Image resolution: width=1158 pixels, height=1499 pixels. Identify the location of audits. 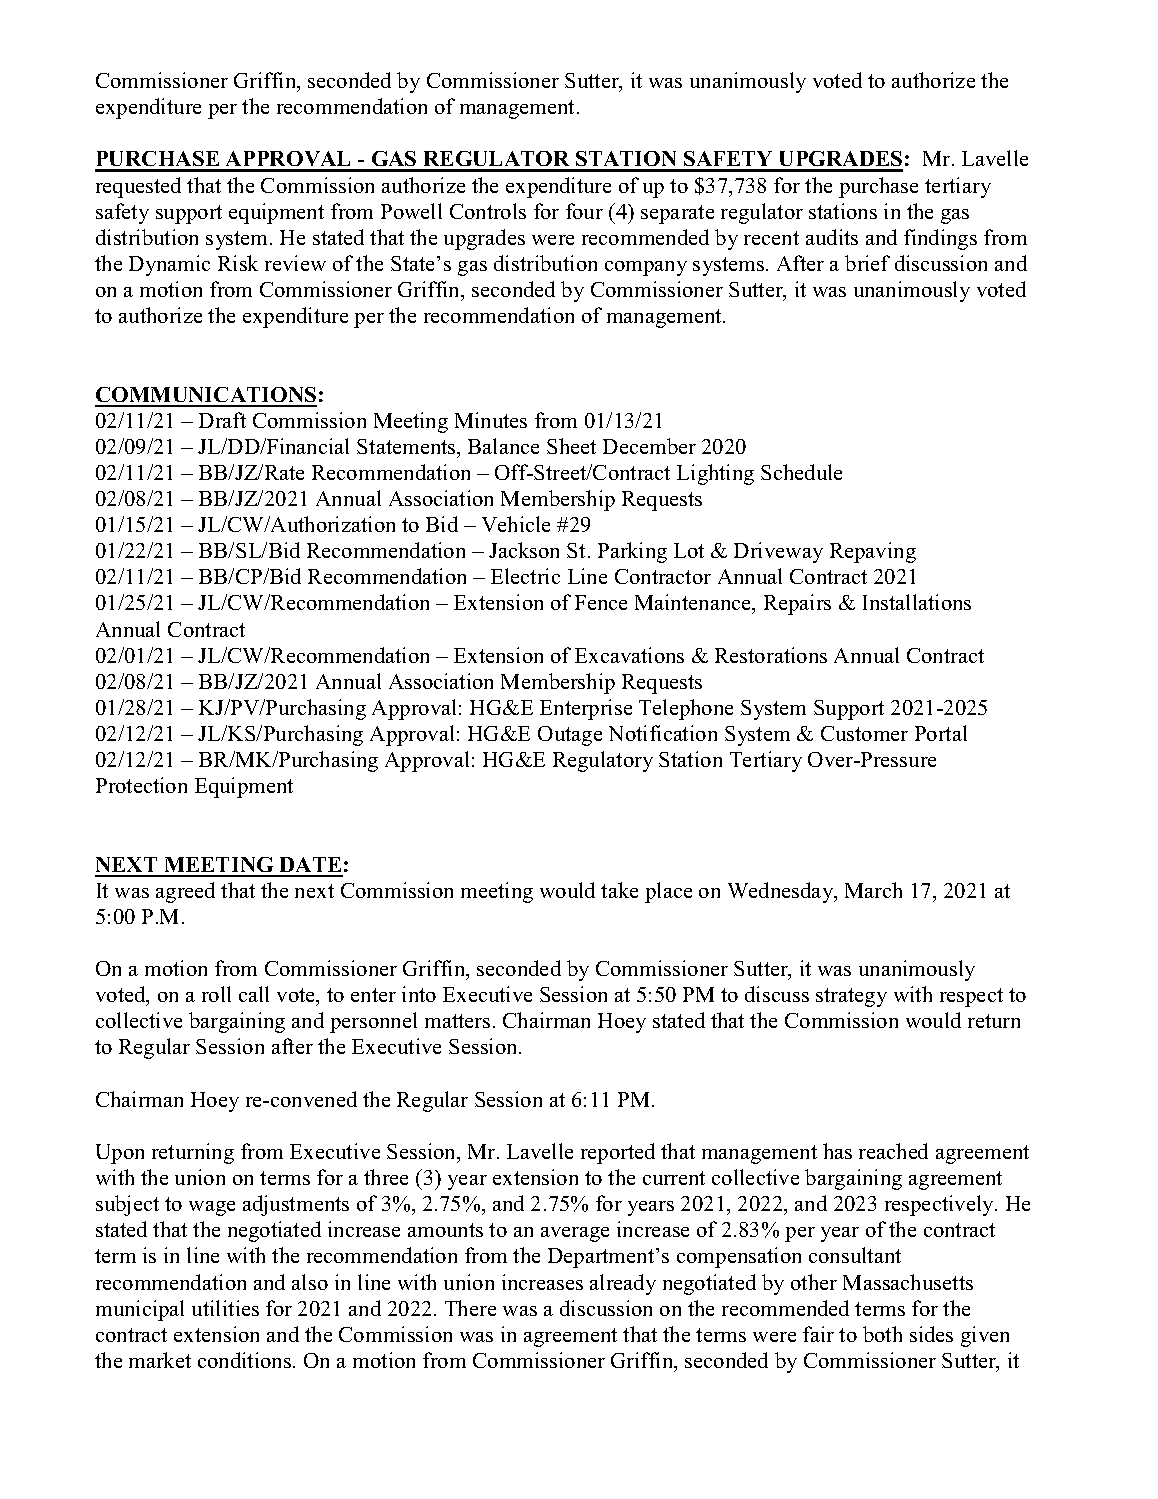
(832, 237).
